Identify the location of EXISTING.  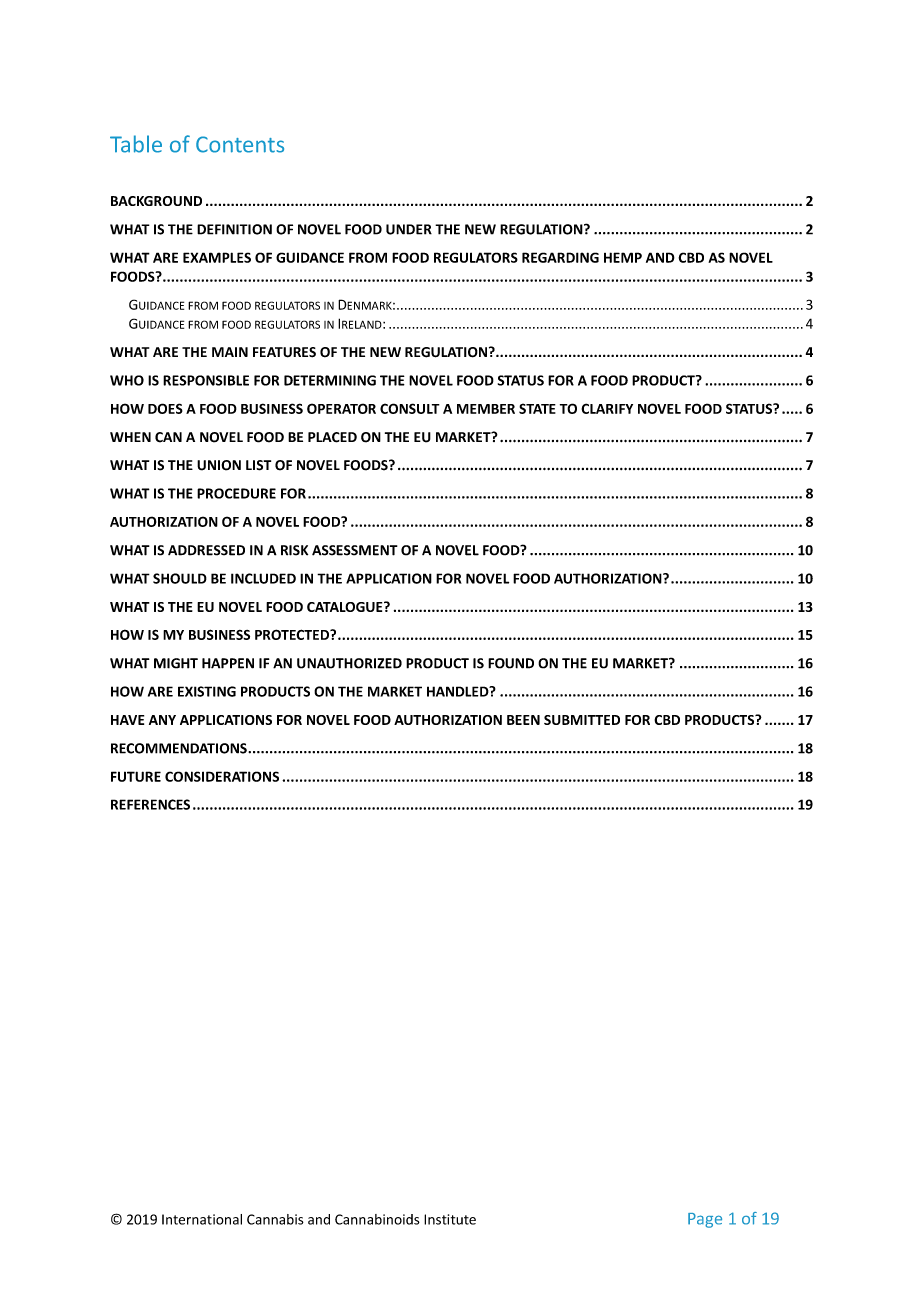
(207, 691).
